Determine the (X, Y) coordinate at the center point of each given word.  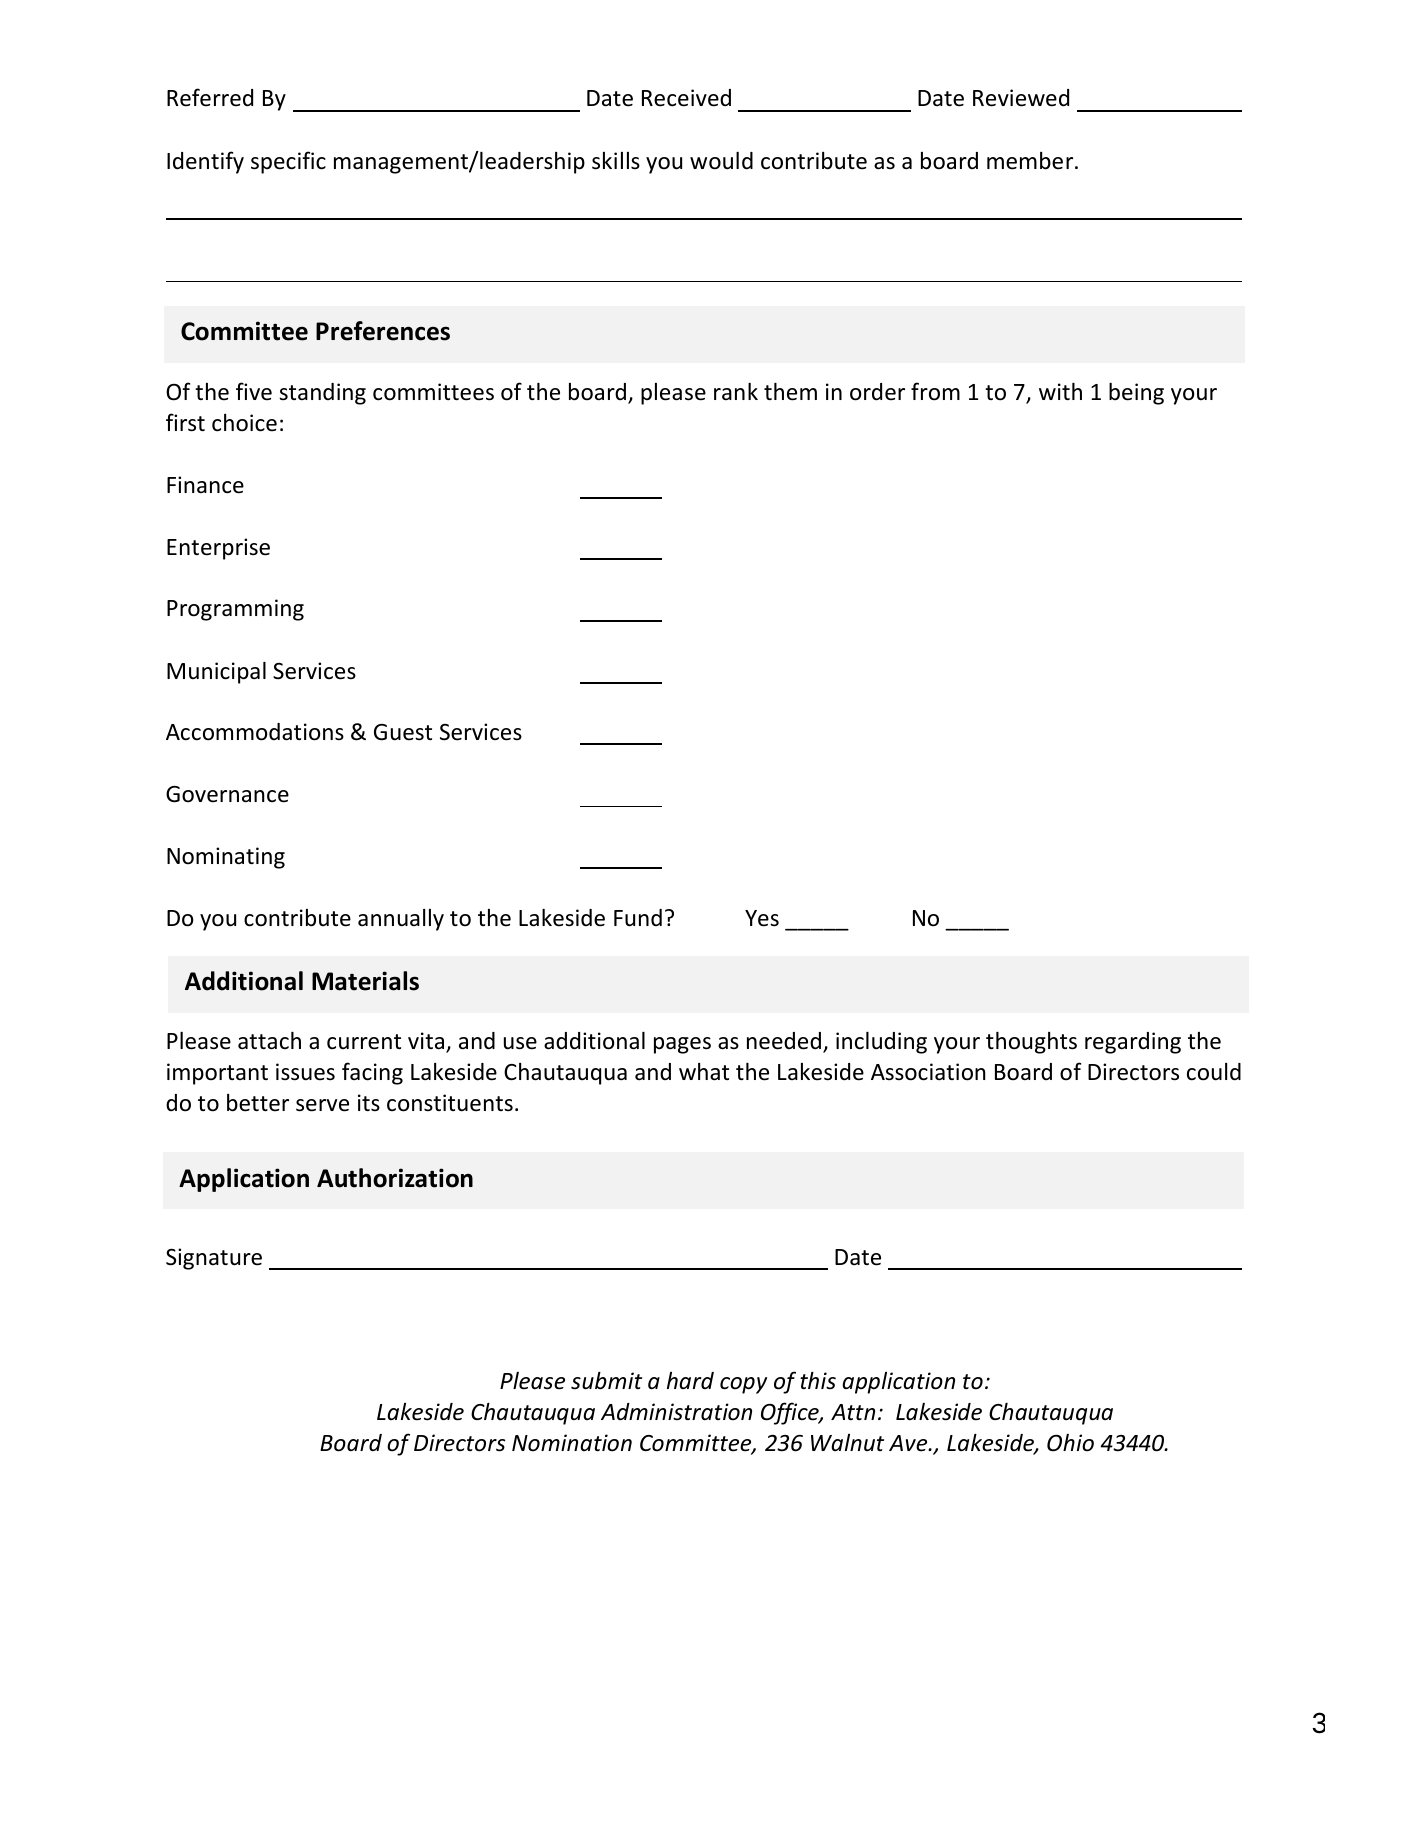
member (1031, 161)
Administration (676, 1412)
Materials (365, 981)
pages (682, 1045)
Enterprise (218, 549)
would (721, 161)
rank (736, 391)
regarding (1133, 1043)
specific (288, 162)
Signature (214, 1259)
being (1136, 394)
